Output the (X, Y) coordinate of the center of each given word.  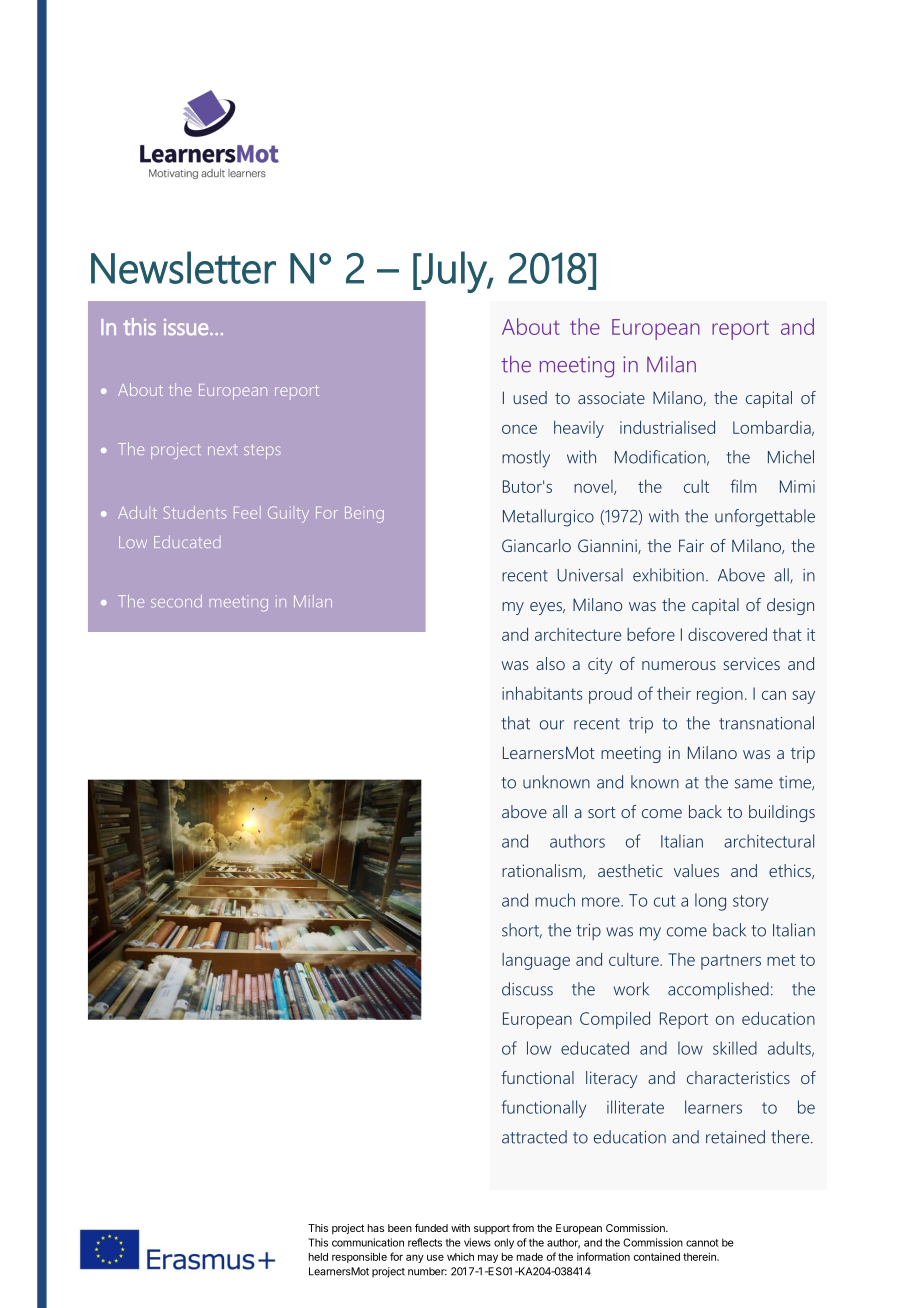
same (754, 784)
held (318, 1257)
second (176, 601)
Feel (247, 512)
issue (187, 327)
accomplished (718, 991)
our (552, 725)
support (492, 1229)
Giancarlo (536, 545)
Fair (691, 545)
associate (611, 397)
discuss (527, 989)
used (530, 397)
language (536, 961)
